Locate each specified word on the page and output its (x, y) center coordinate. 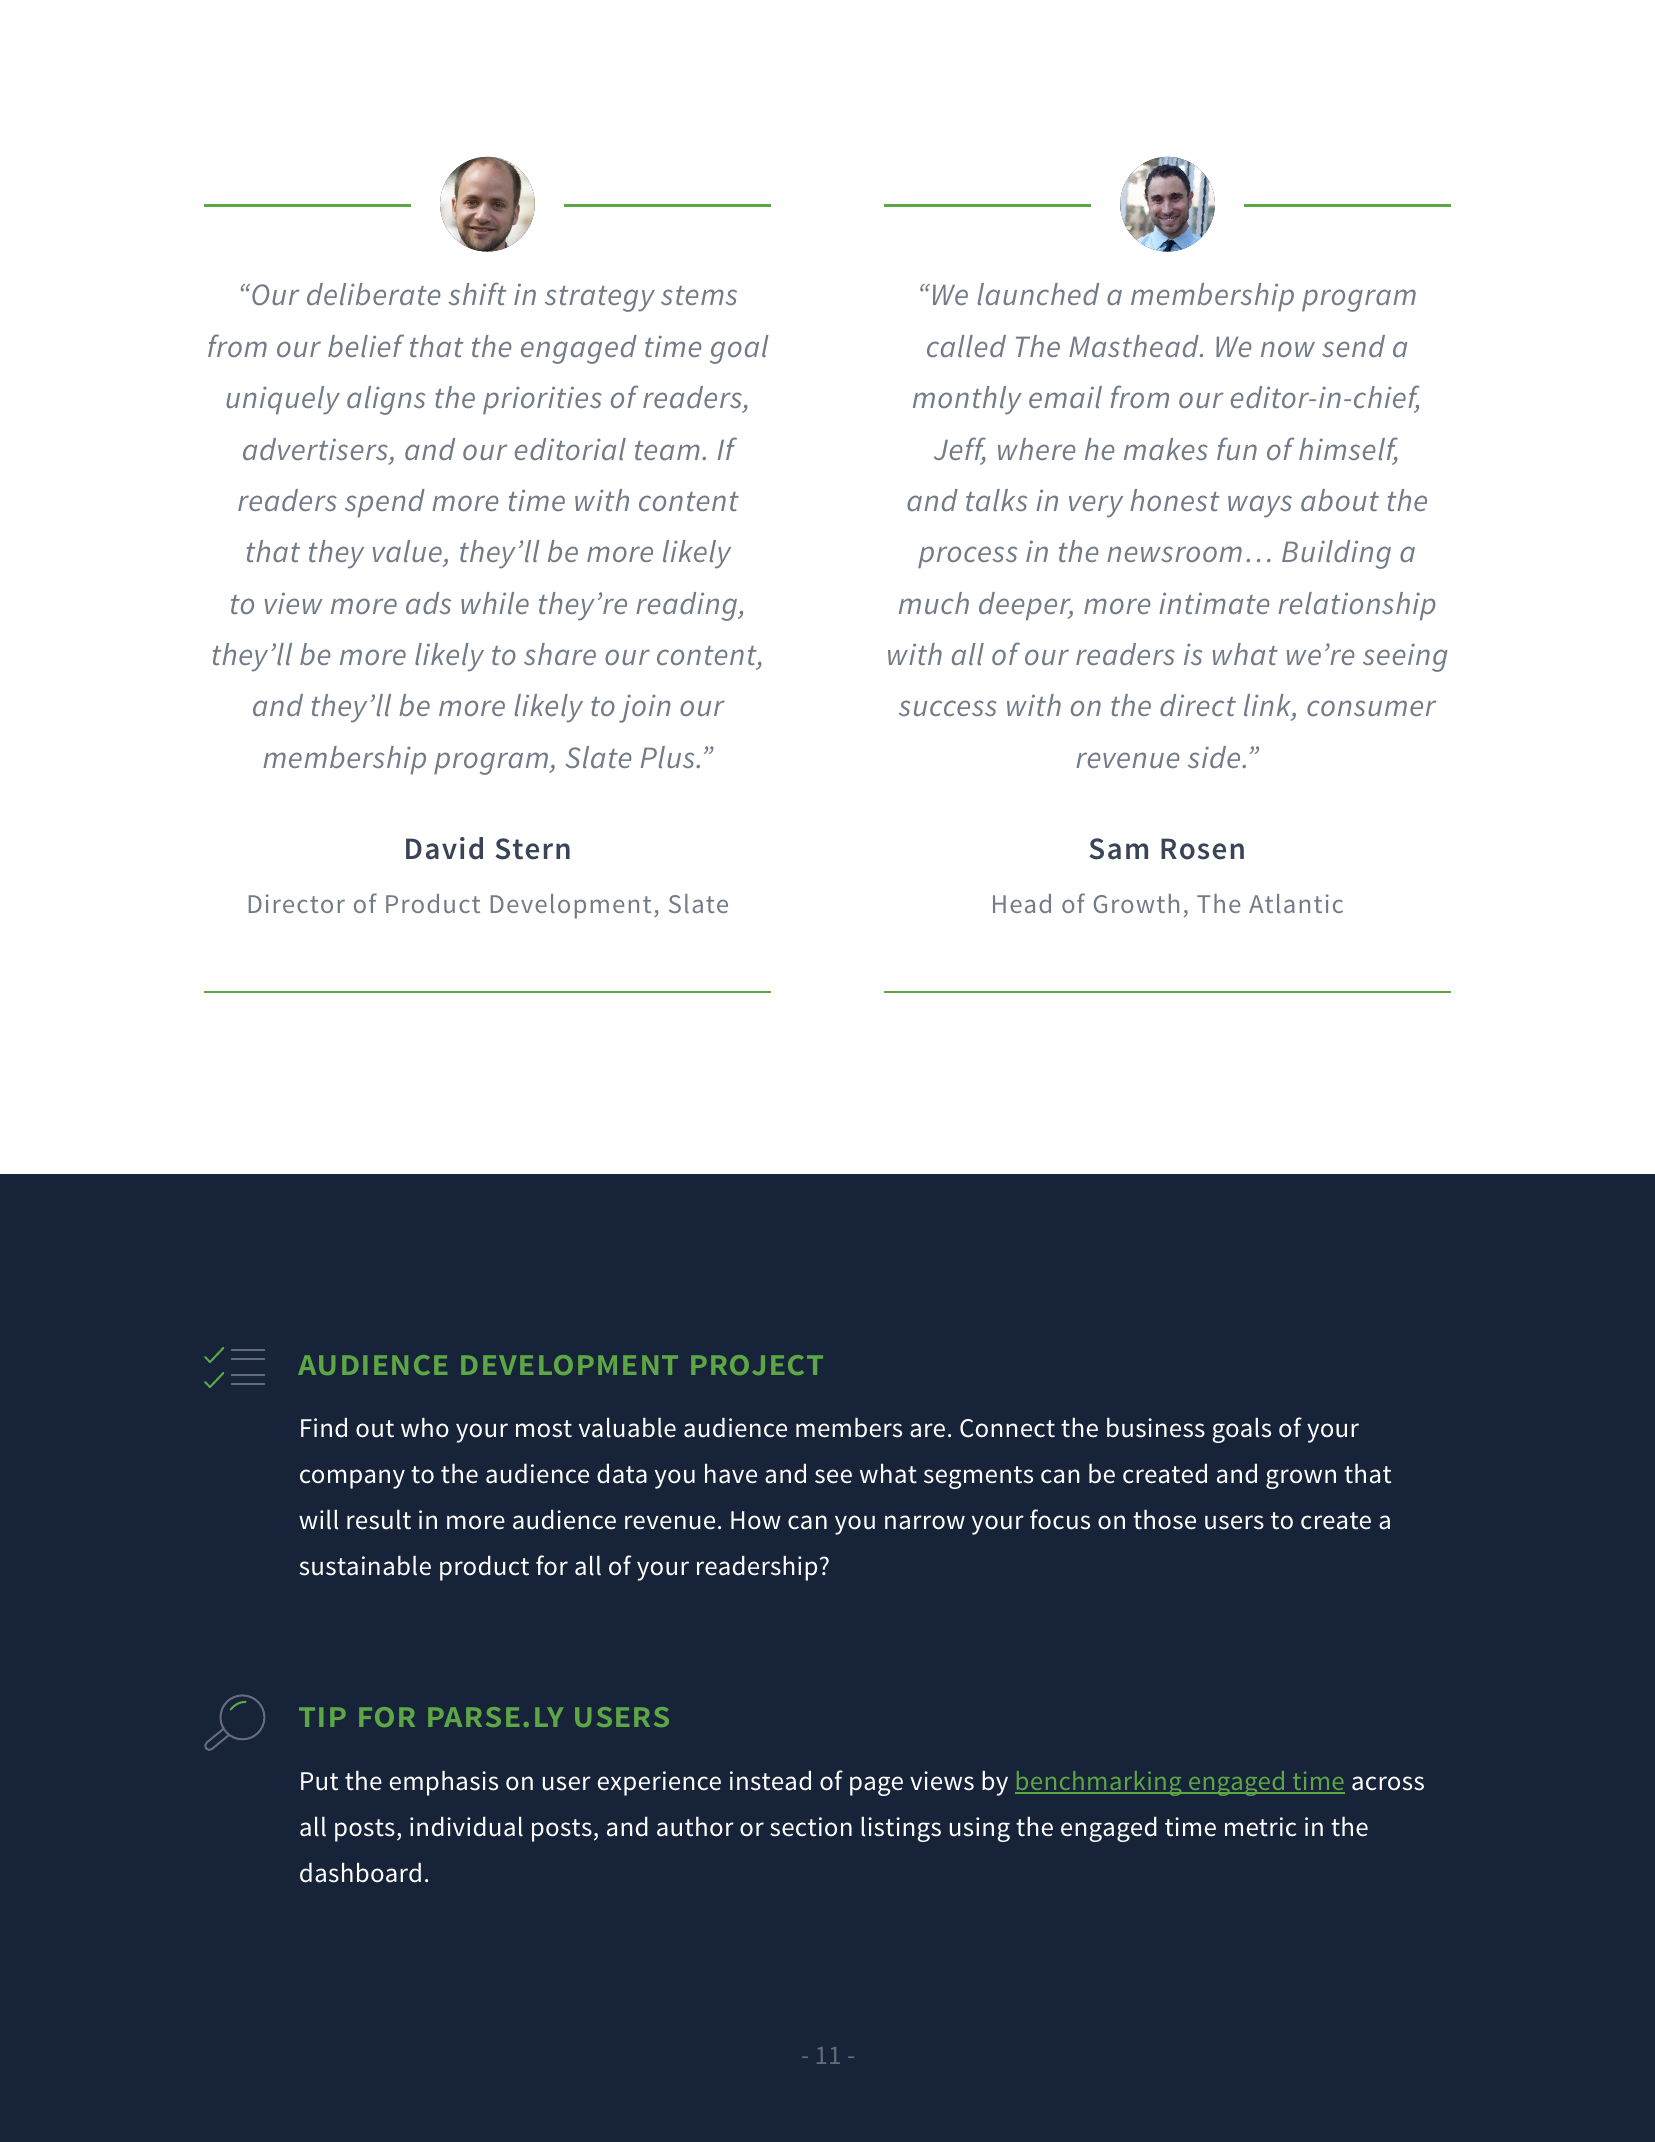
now (1288, 349)
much (934, 603)
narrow (925, 1522)
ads (428, 603)
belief (366, 345)
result (379, 1519)
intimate (1214, 603)
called (966, 346)
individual (466, 1826)
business (1156, 1427)
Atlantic (1296, 903)
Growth (1136, 903)
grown (1301, 1479)
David (444, 848)
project (757, 1365)
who (425, 1427)
